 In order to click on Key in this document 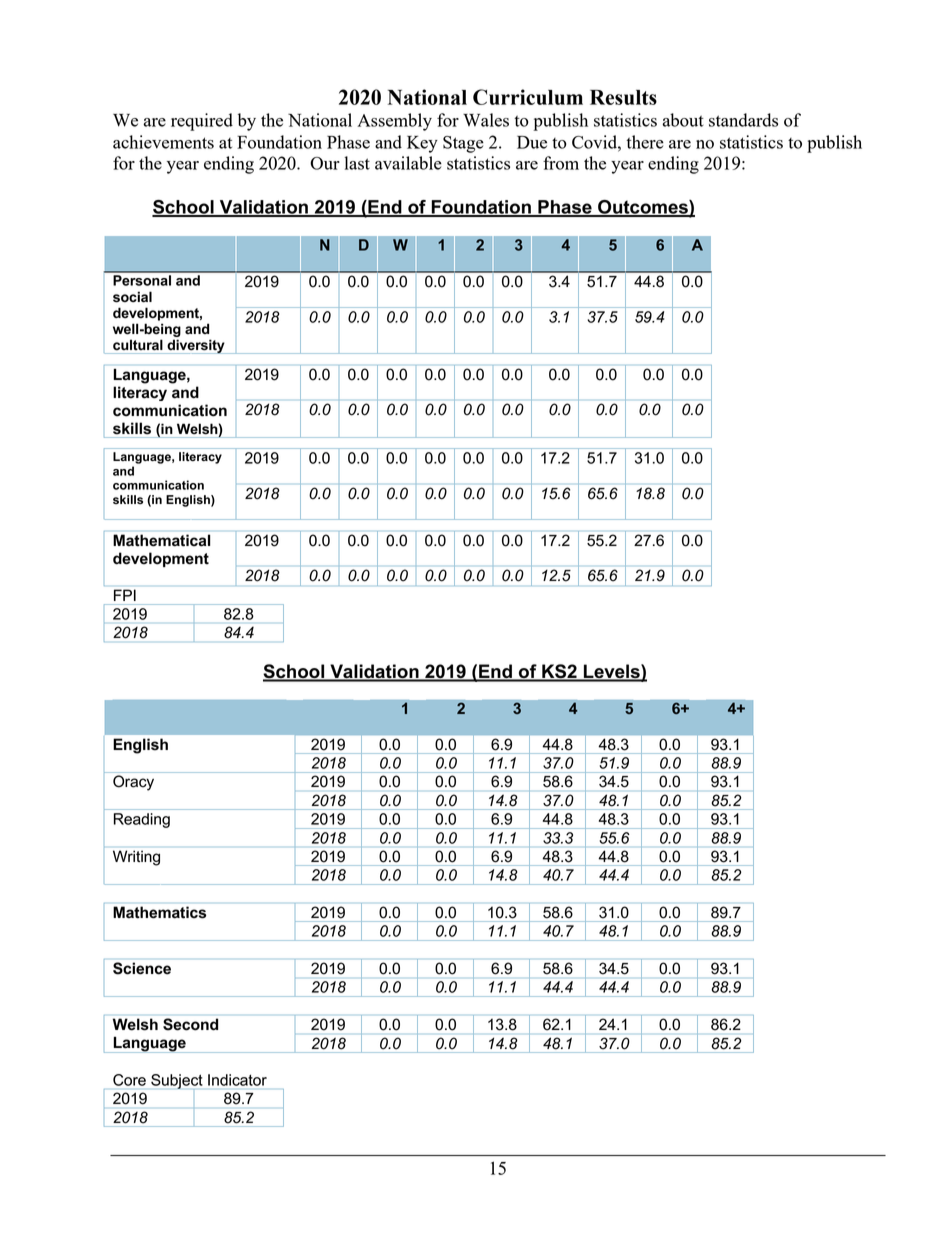, I will do `click(422, 144)`.
